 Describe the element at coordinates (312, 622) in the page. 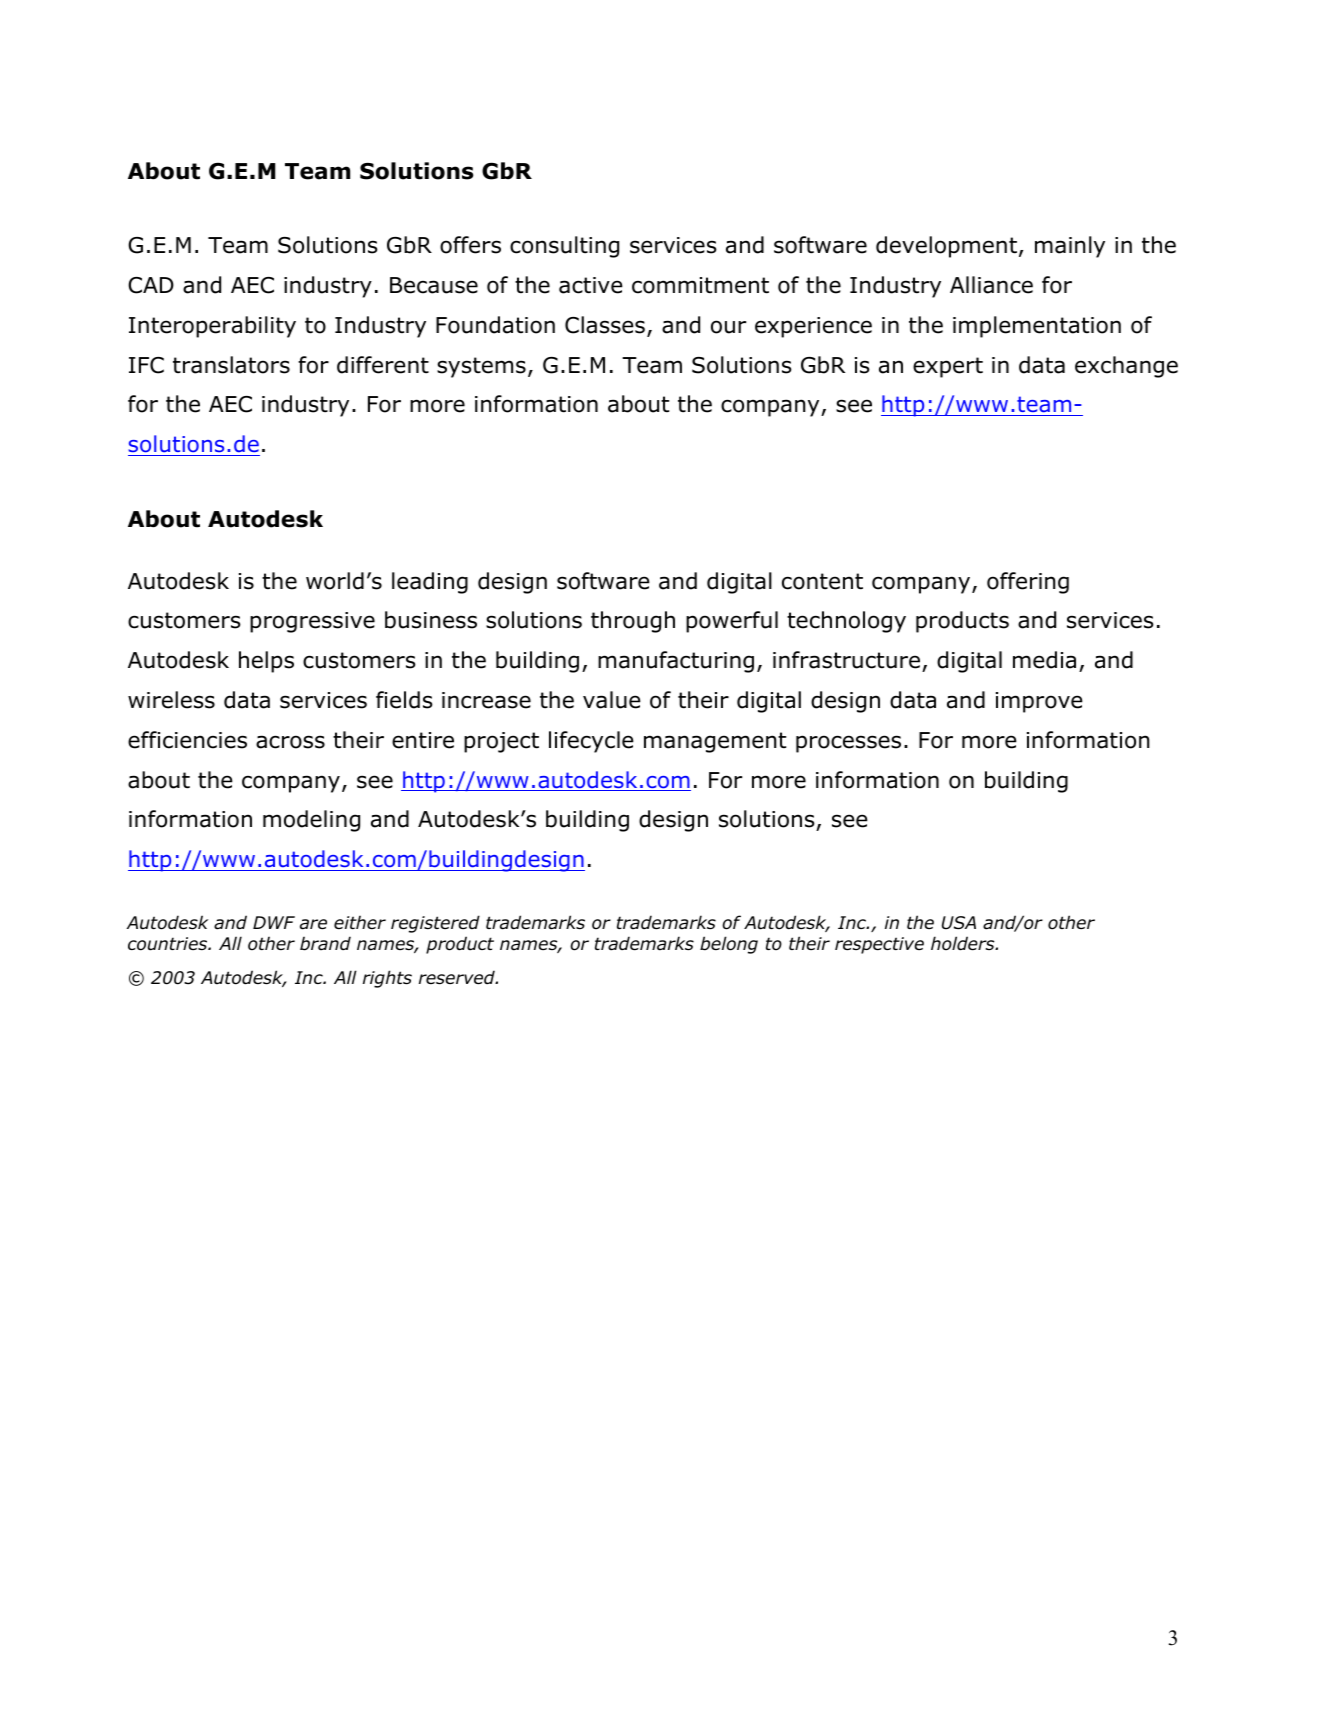

I see `progressive` at that location.
